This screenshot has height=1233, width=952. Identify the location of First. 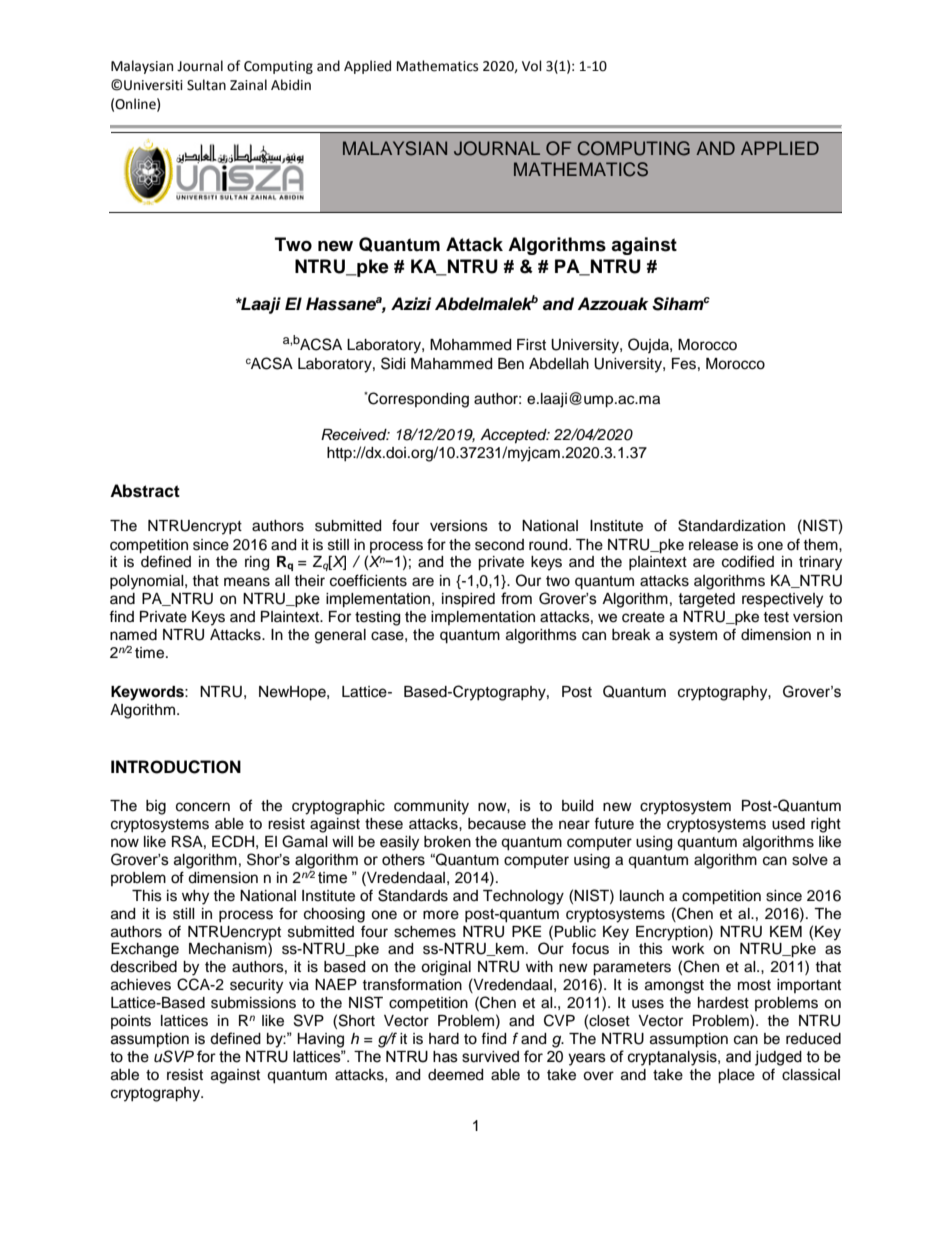
(531, 345).
